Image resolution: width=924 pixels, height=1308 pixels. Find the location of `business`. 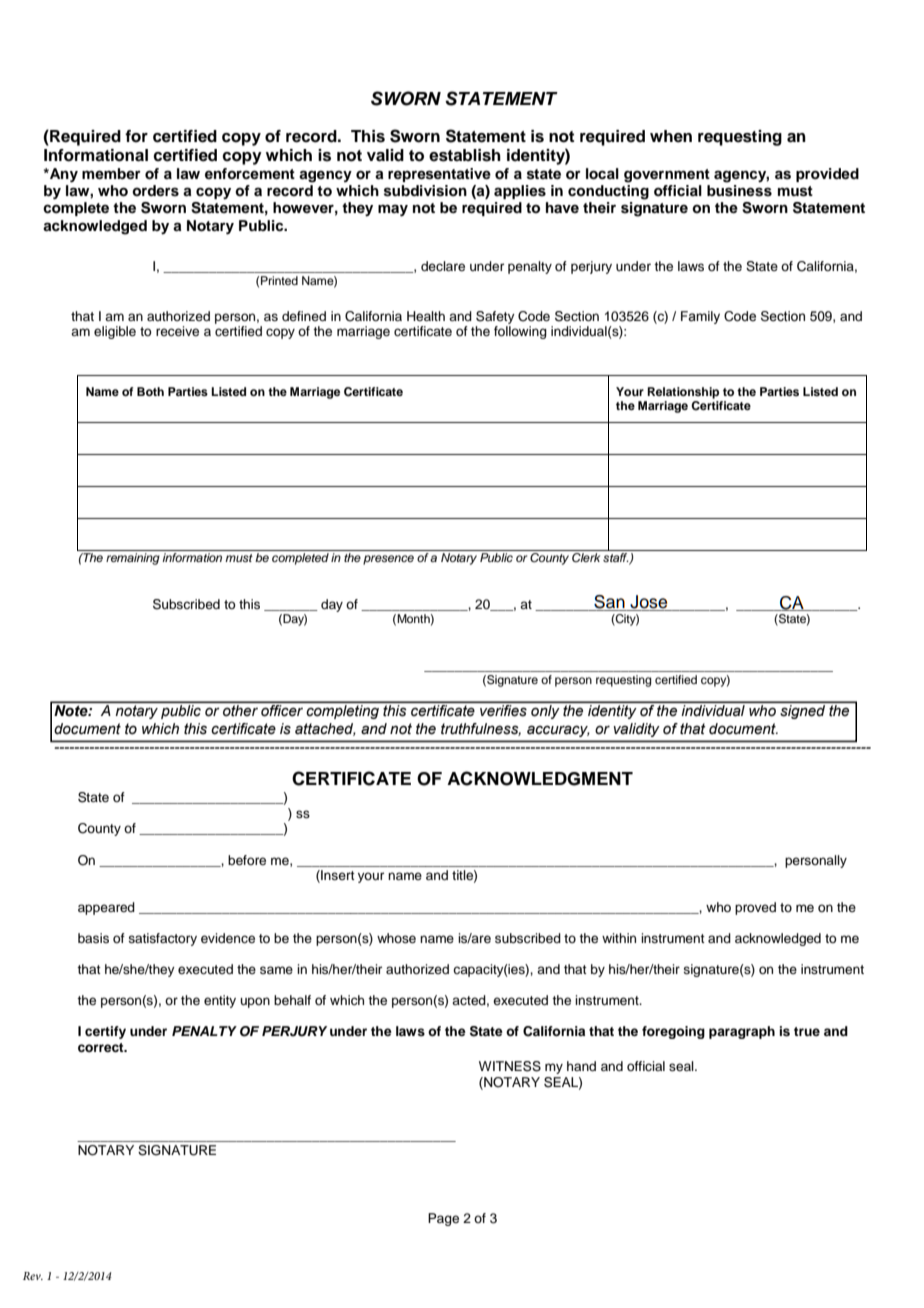

business is located at coordinates (739, 191).
